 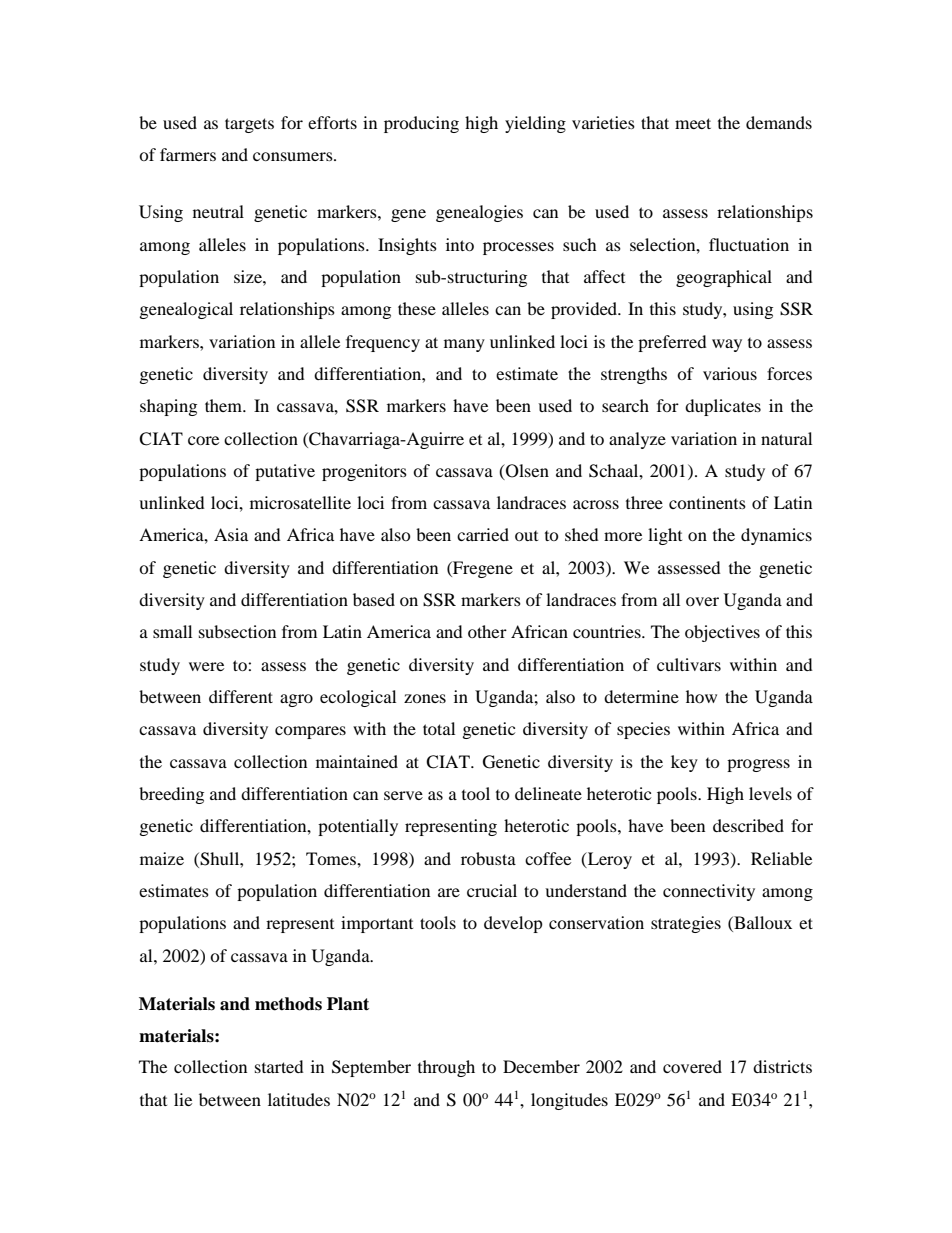 What do you see at coordinates (249, 125) in the image?
I see `targets` at bounding box center [249, 125].
